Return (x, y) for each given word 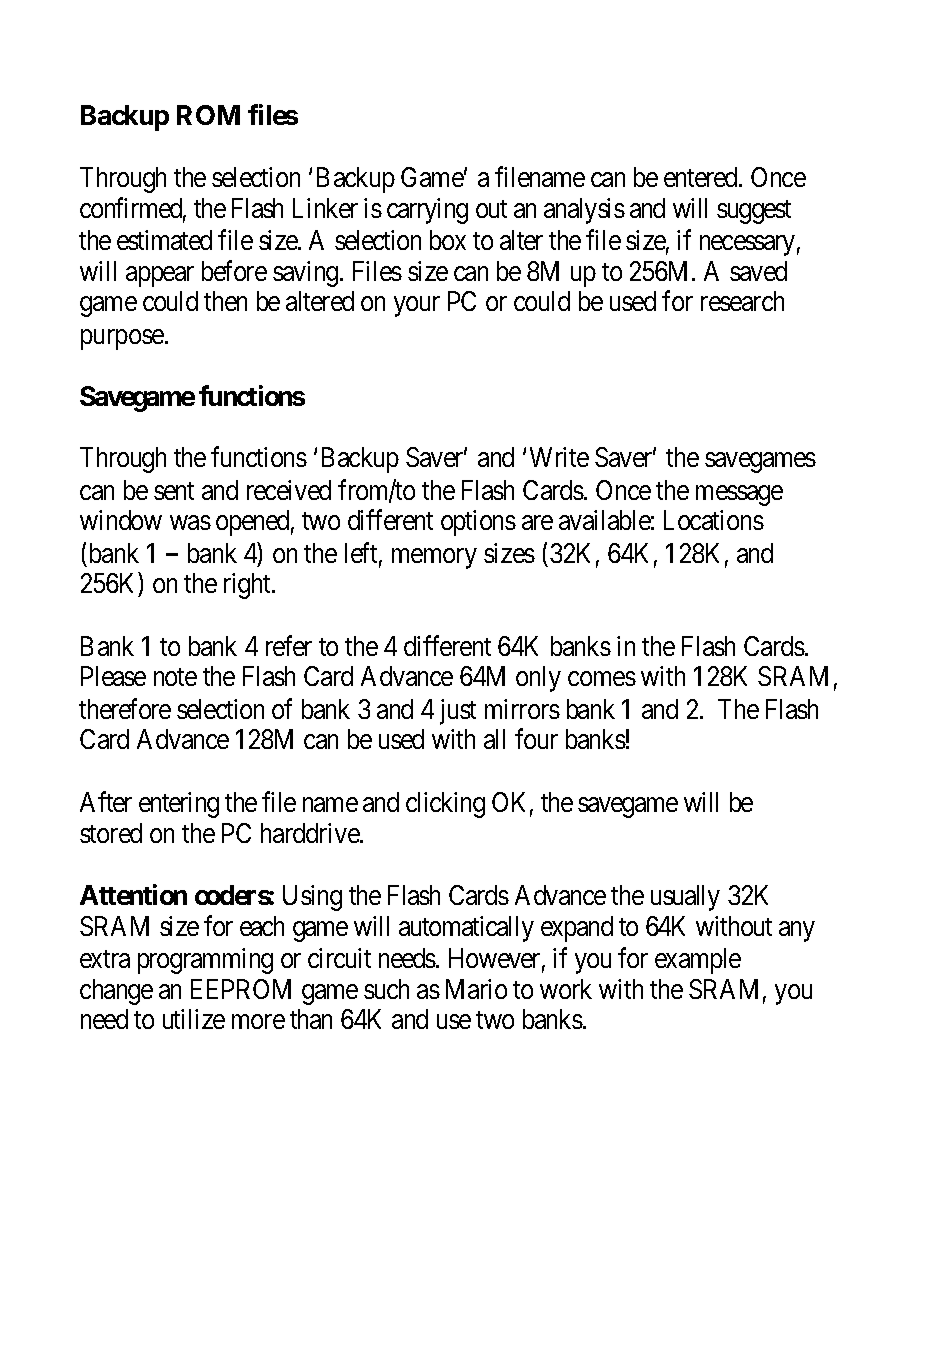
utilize (194, 1019)
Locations (714, 520)
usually (685, 898)
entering (179, 805)
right (249, 586)
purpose (123, 339)
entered (702, 177)
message (739, 495)
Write (559, 457)
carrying (427, 211)
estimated (164, 240)
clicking (445, 805)
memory (434, 558)
